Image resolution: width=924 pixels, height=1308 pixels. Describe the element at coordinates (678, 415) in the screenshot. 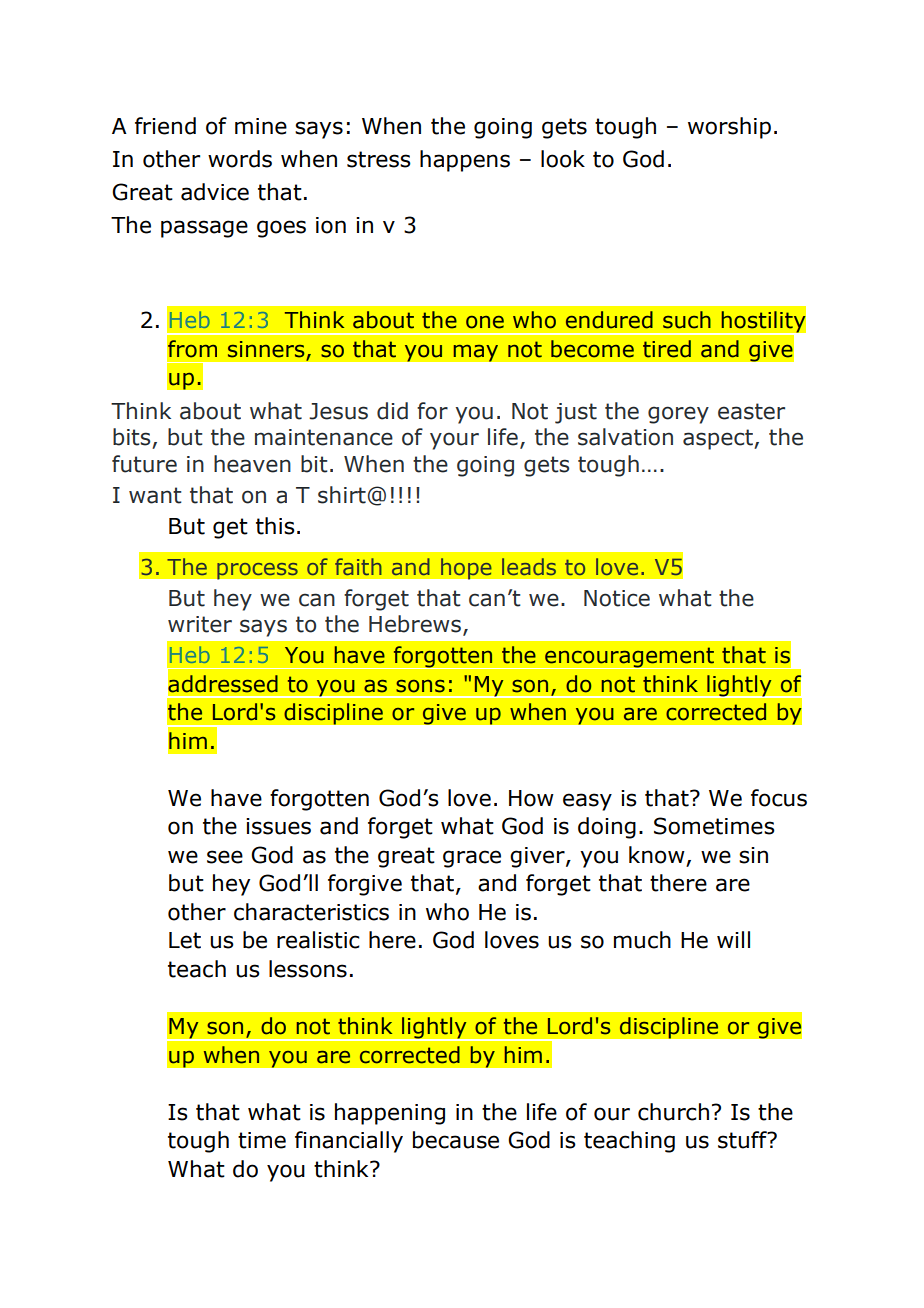

I see `gorey` at that location.
